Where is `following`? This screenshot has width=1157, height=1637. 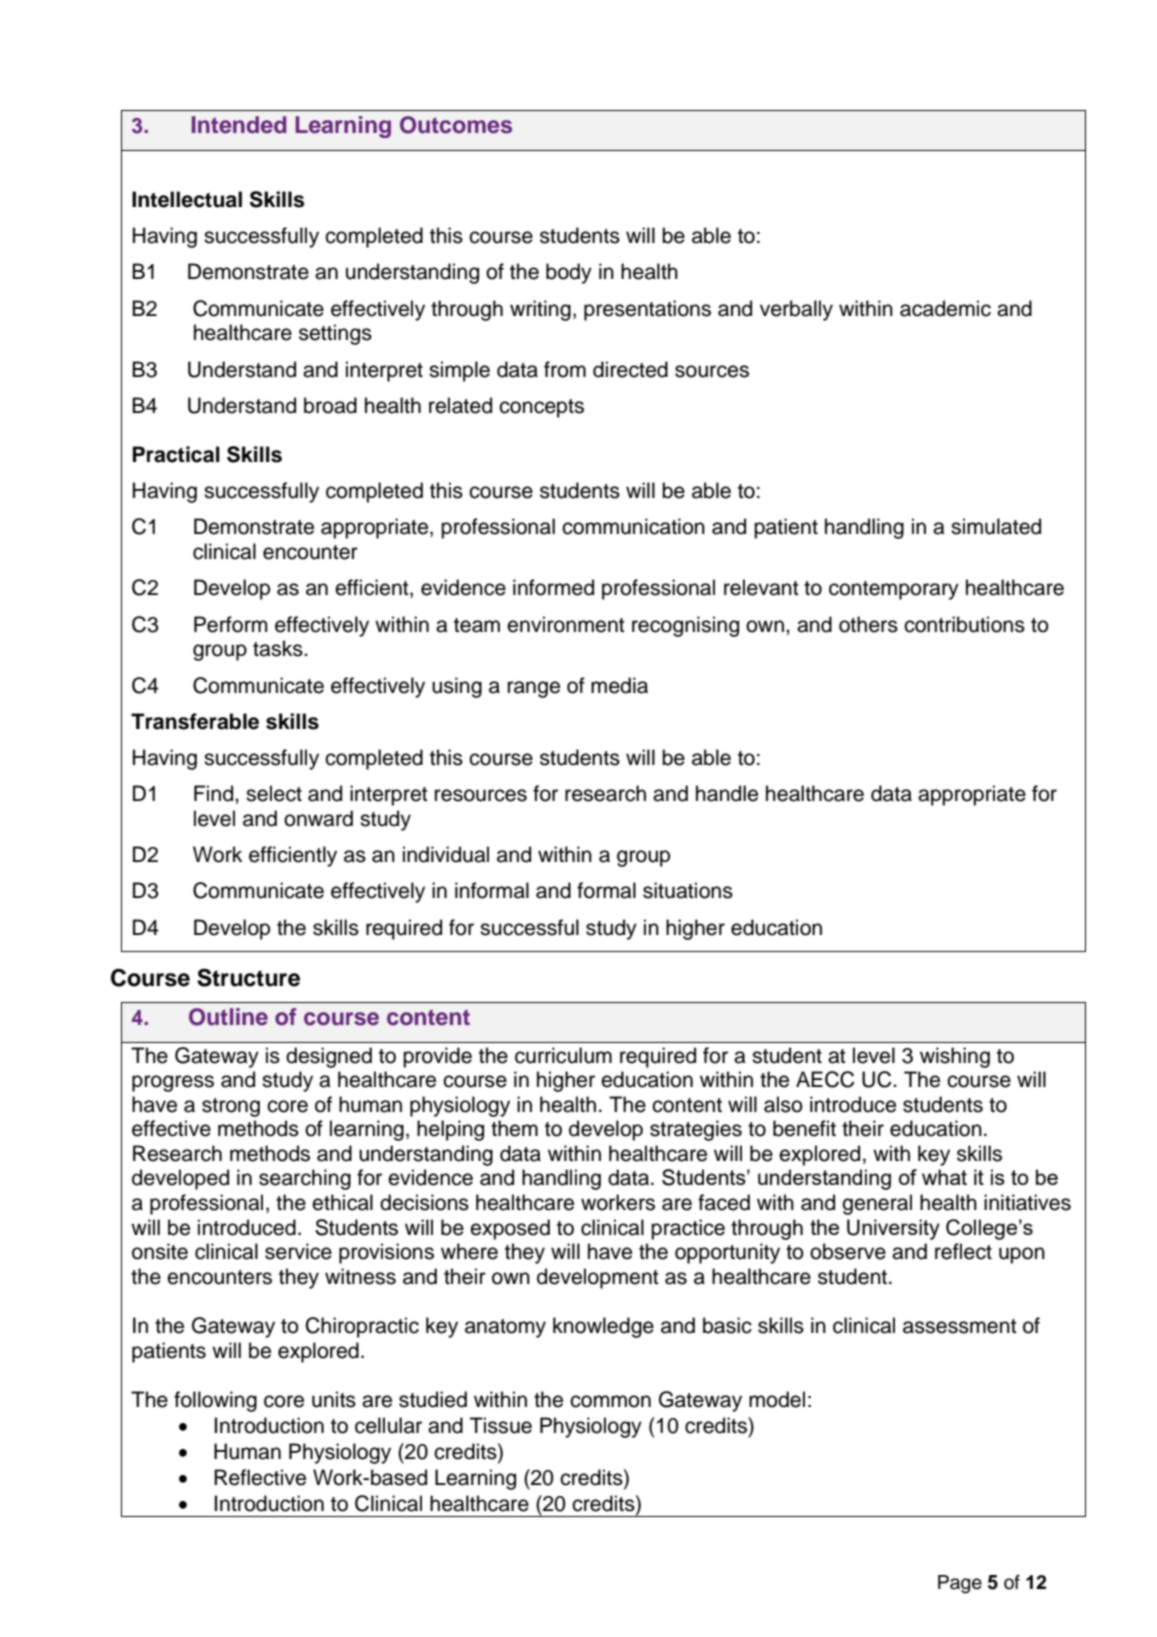 following is located at coordinates (215, 1401).
